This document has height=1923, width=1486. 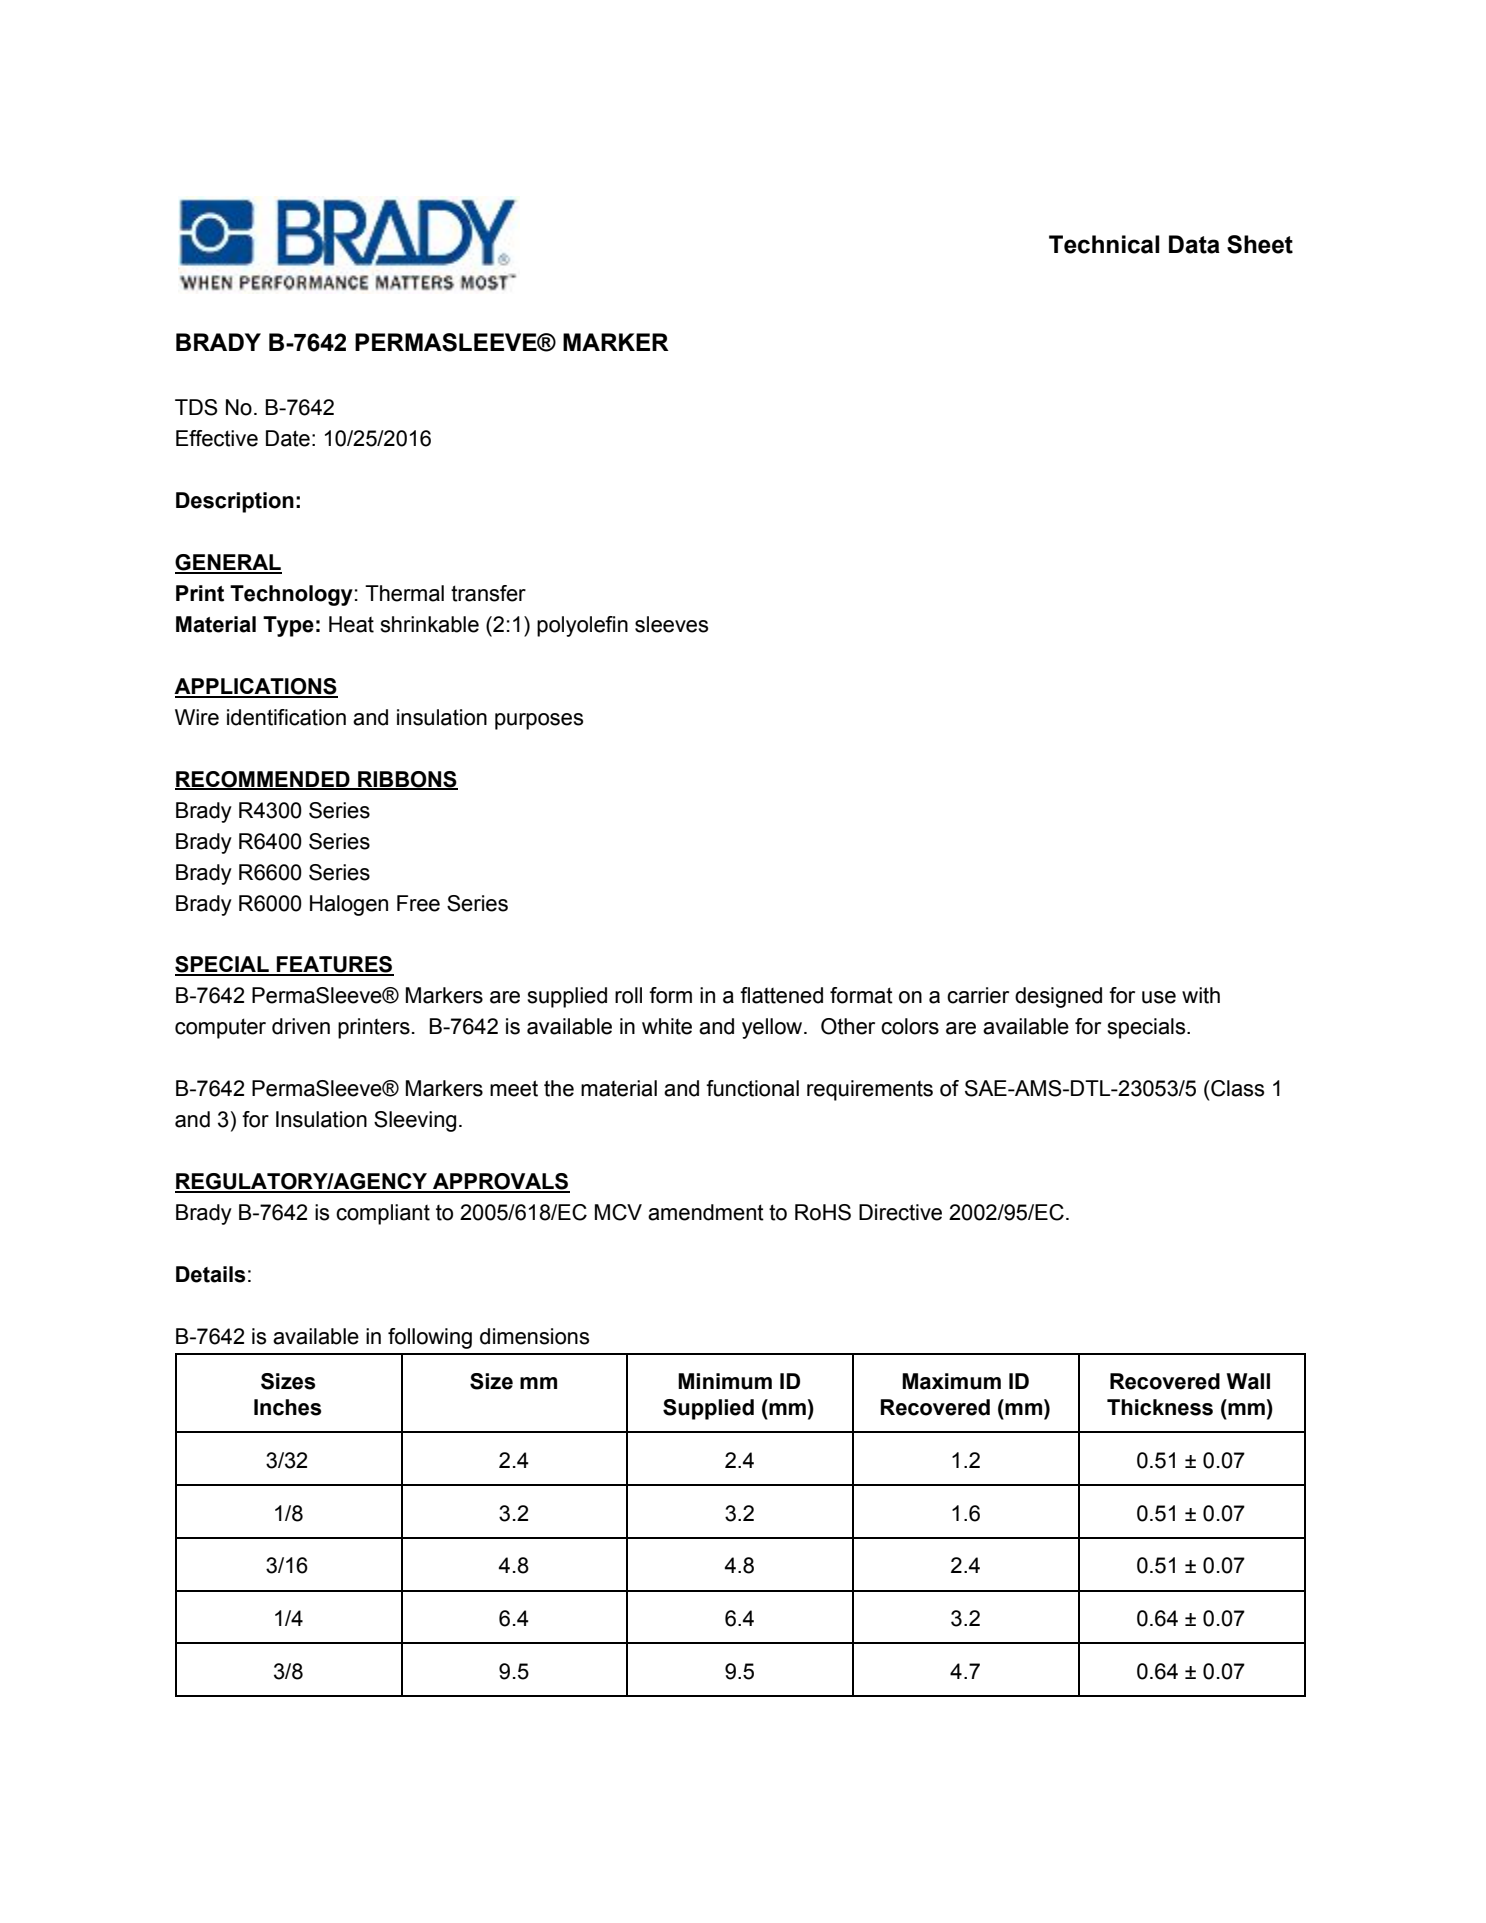 I want to click on polyolefin, so click(x=582, y=626).
